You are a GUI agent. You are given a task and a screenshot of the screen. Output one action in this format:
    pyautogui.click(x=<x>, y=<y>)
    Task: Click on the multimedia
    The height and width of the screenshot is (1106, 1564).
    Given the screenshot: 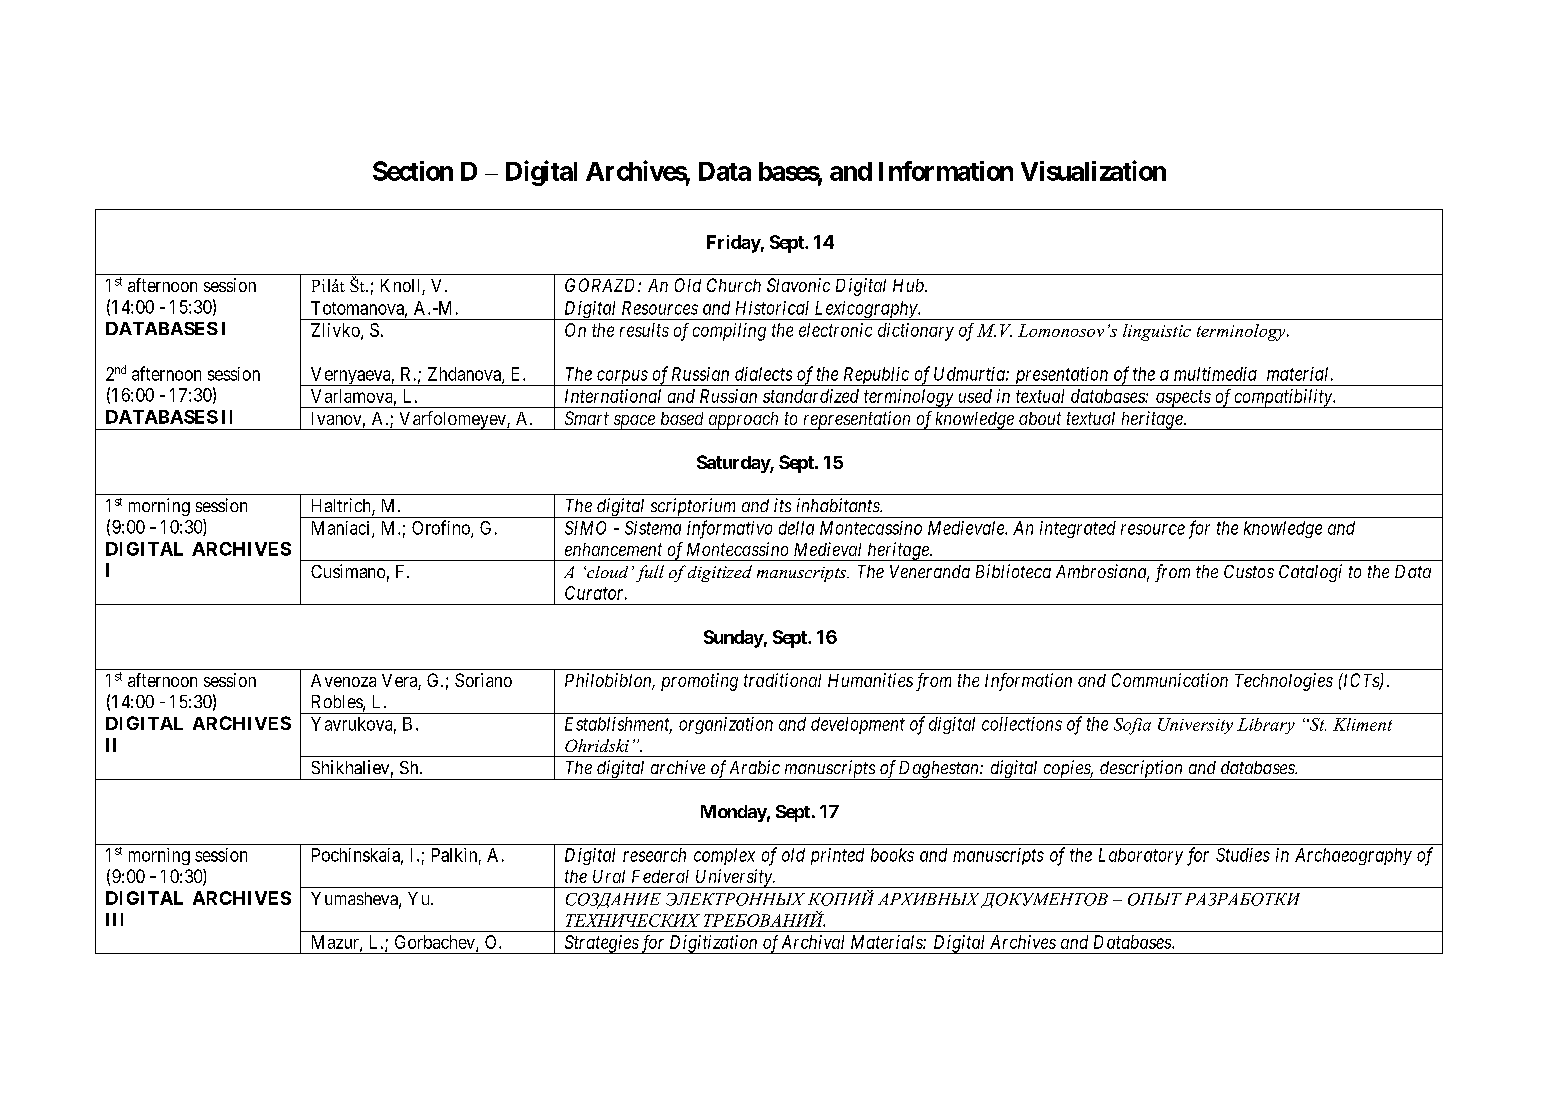 What is the action you would take?
    pyautogui.click(x=1215, y=374)
